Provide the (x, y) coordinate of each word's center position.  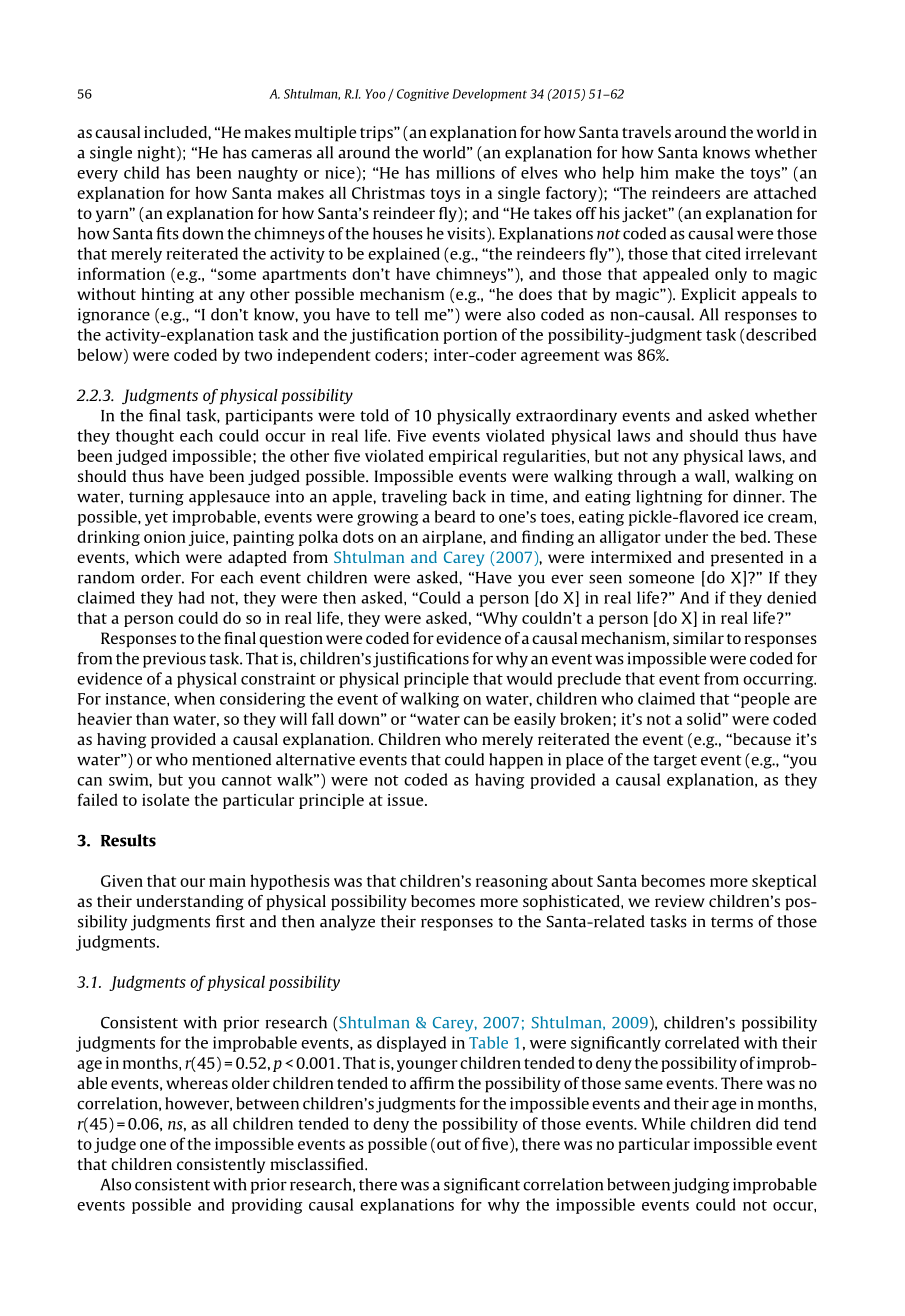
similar (698, 638)
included (176, 132)
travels (646, 132)
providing (267, 1206)
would (529, 678)
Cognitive (423, 95)
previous (174, 660)
